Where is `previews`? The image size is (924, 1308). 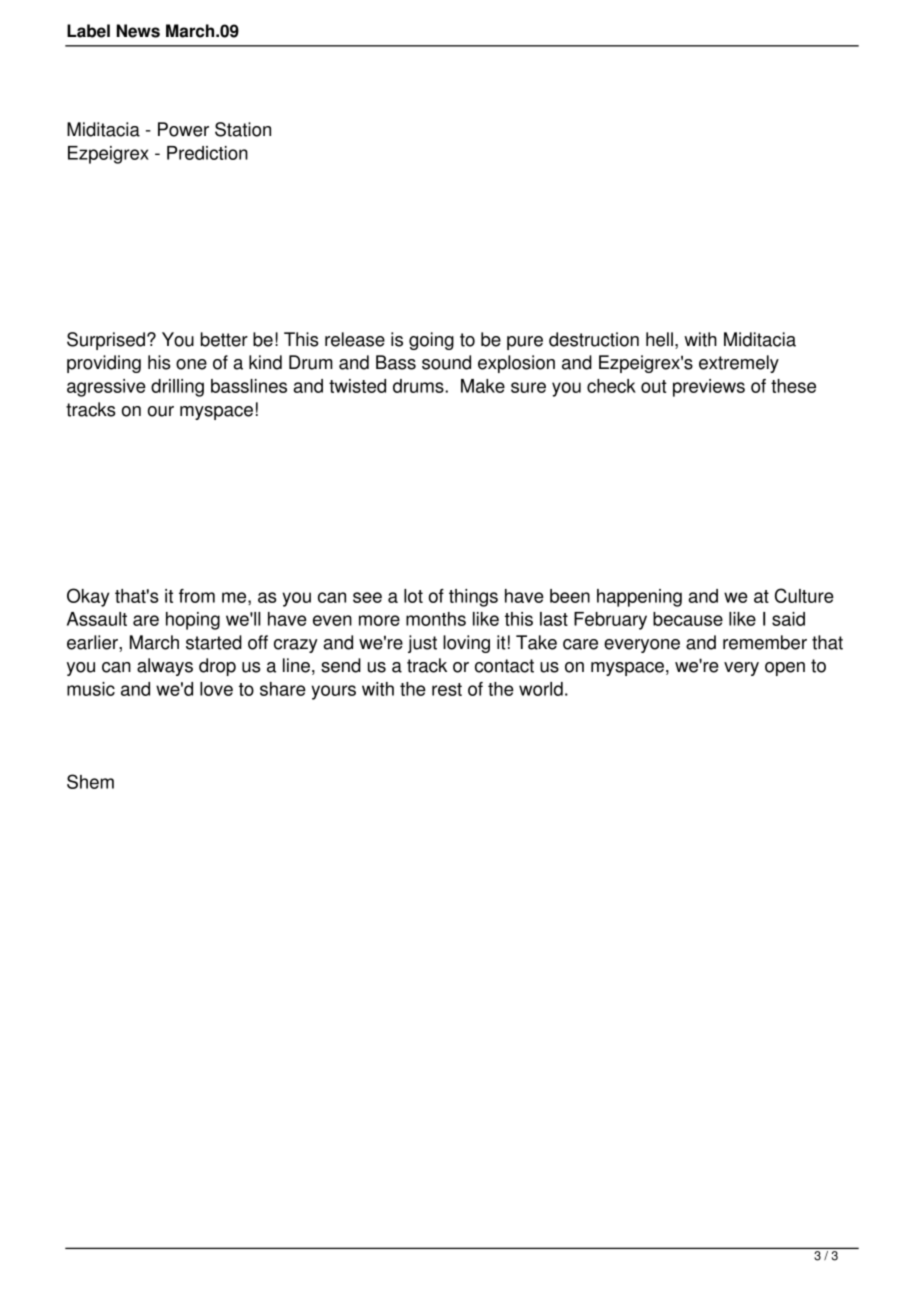
previews is located at coordinates (709, 388).
